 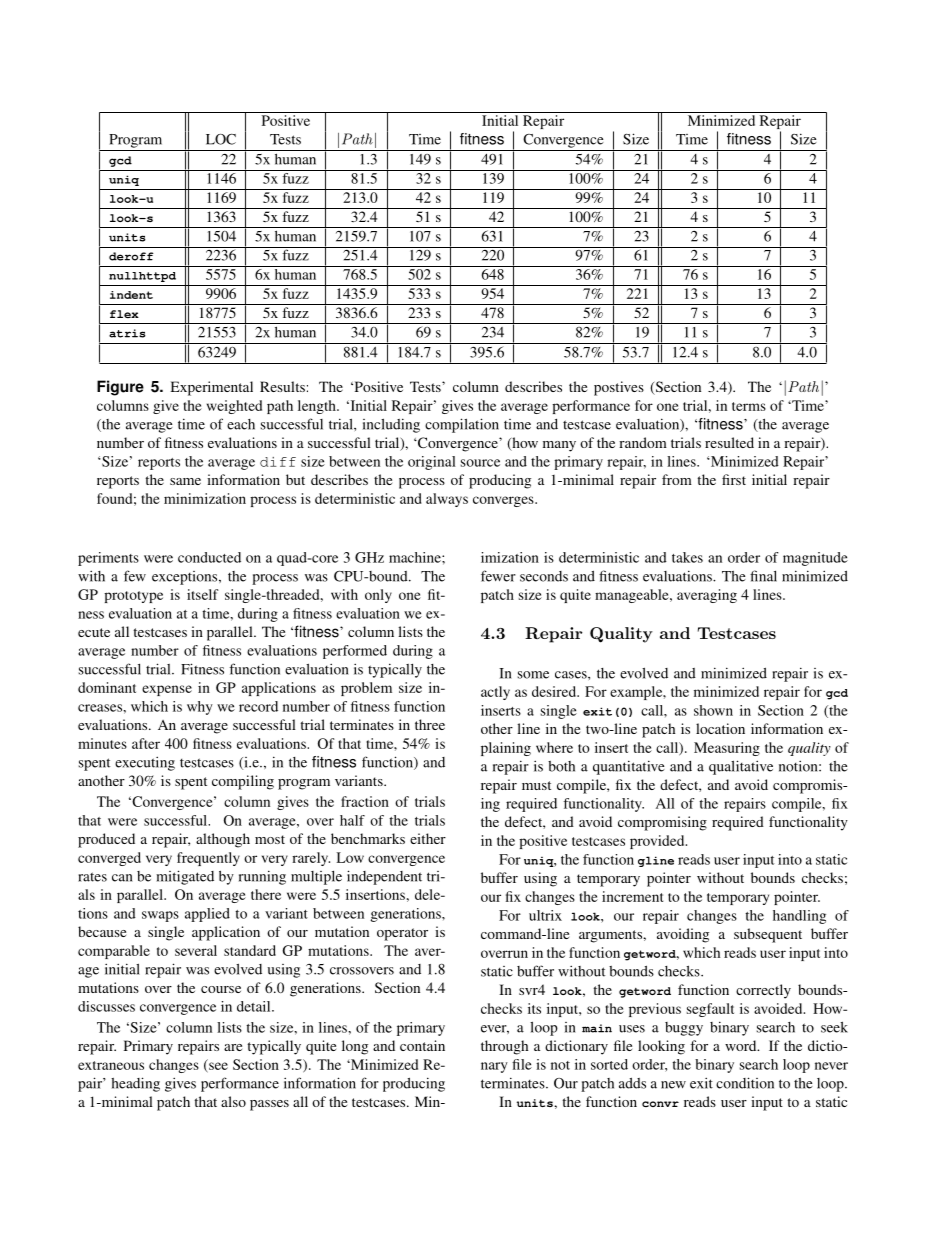 I want to click on provided, so click(x=658, y=842).
